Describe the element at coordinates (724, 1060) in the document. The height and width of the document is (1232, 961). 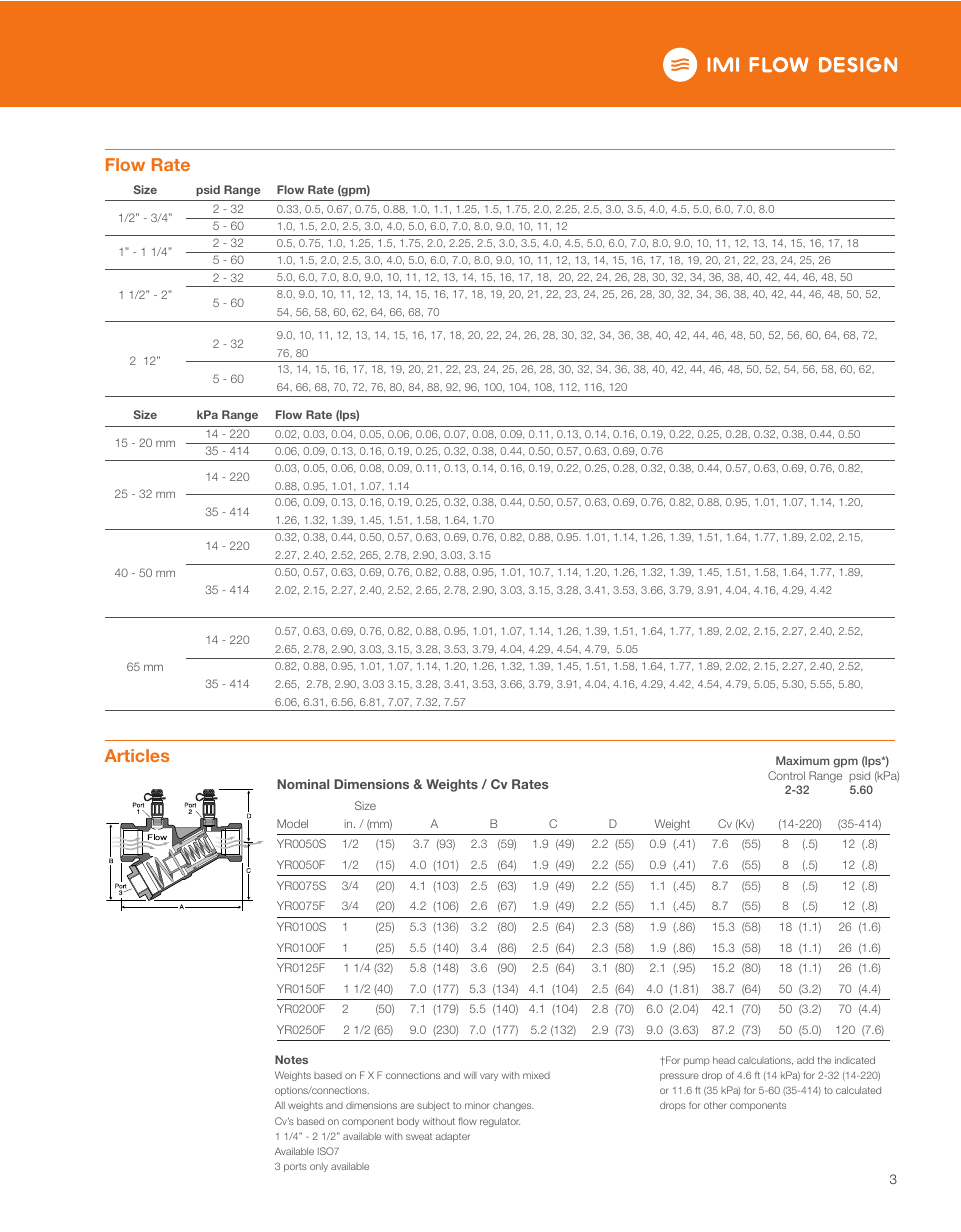
I see `head` at that location.
